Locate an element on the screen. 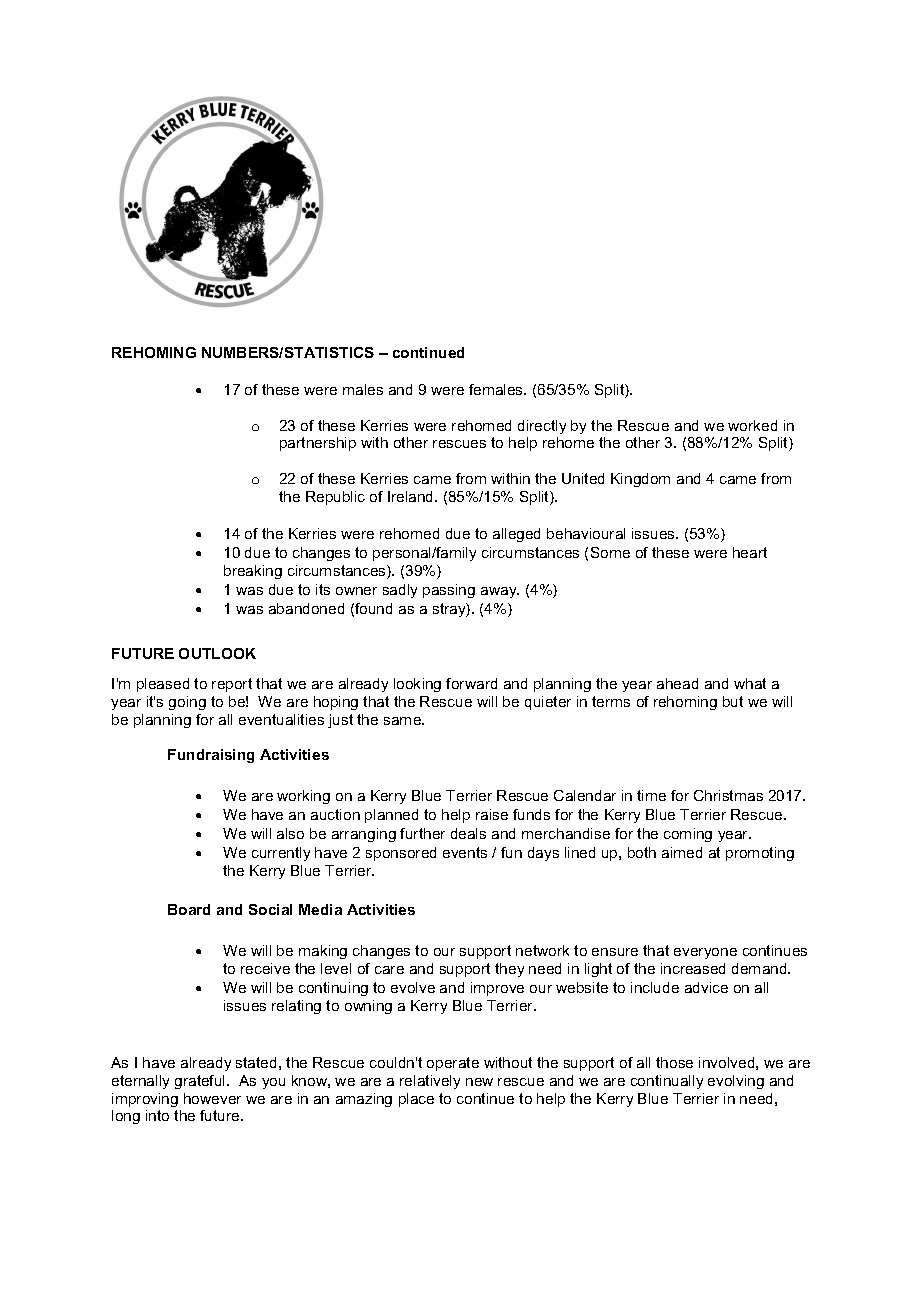 The width and height of the screenshot is (924, 1308). worked is located at coordinates (752, 425).
